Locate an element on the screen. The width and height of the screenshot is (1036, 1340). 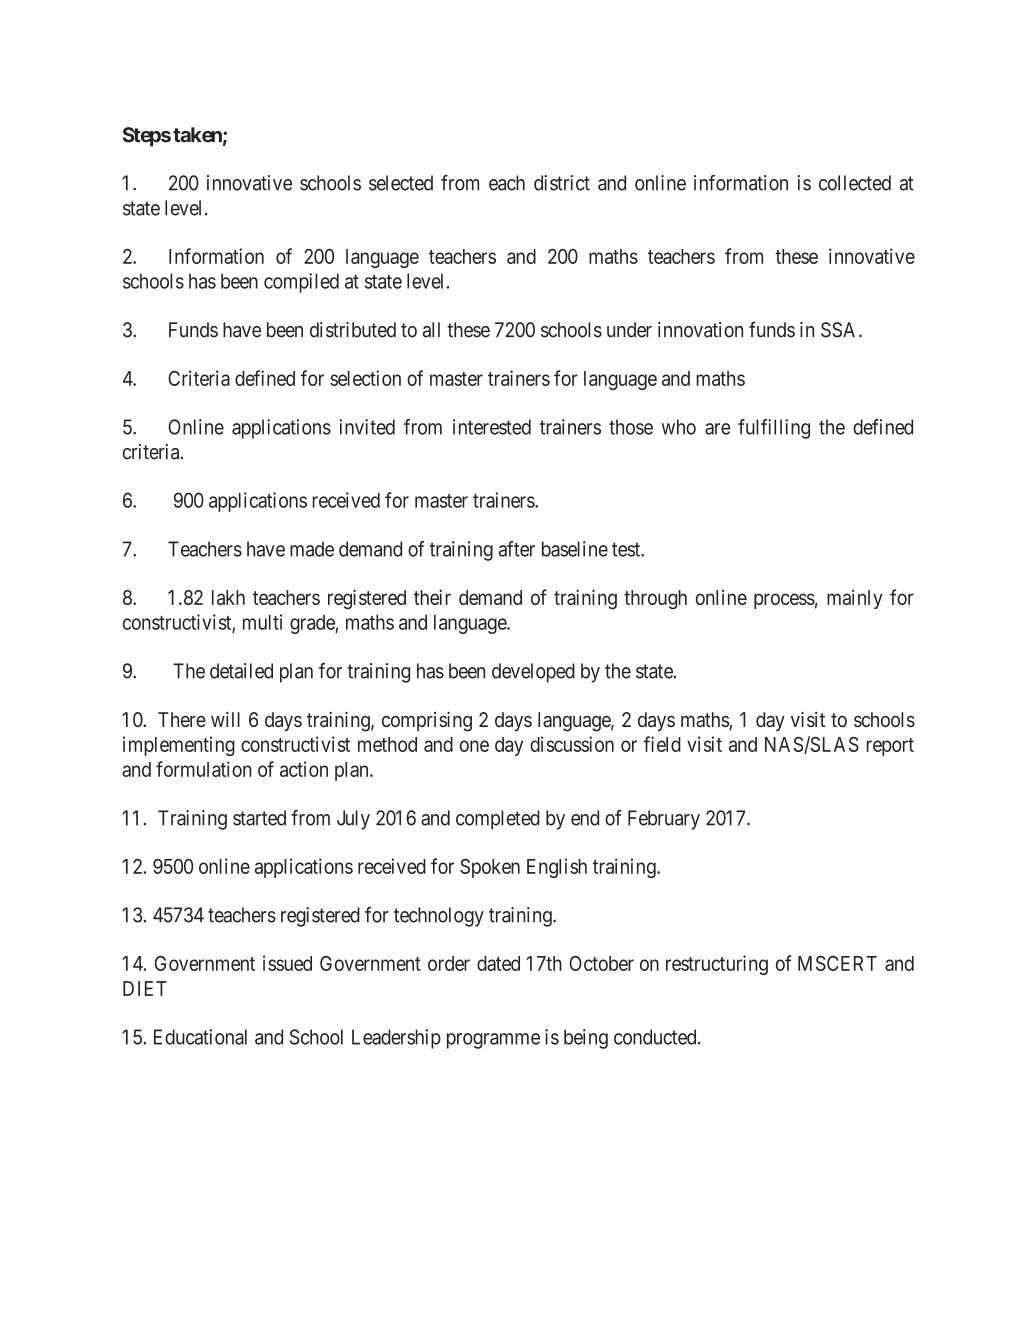
district is located at coordinates (562, 183).
